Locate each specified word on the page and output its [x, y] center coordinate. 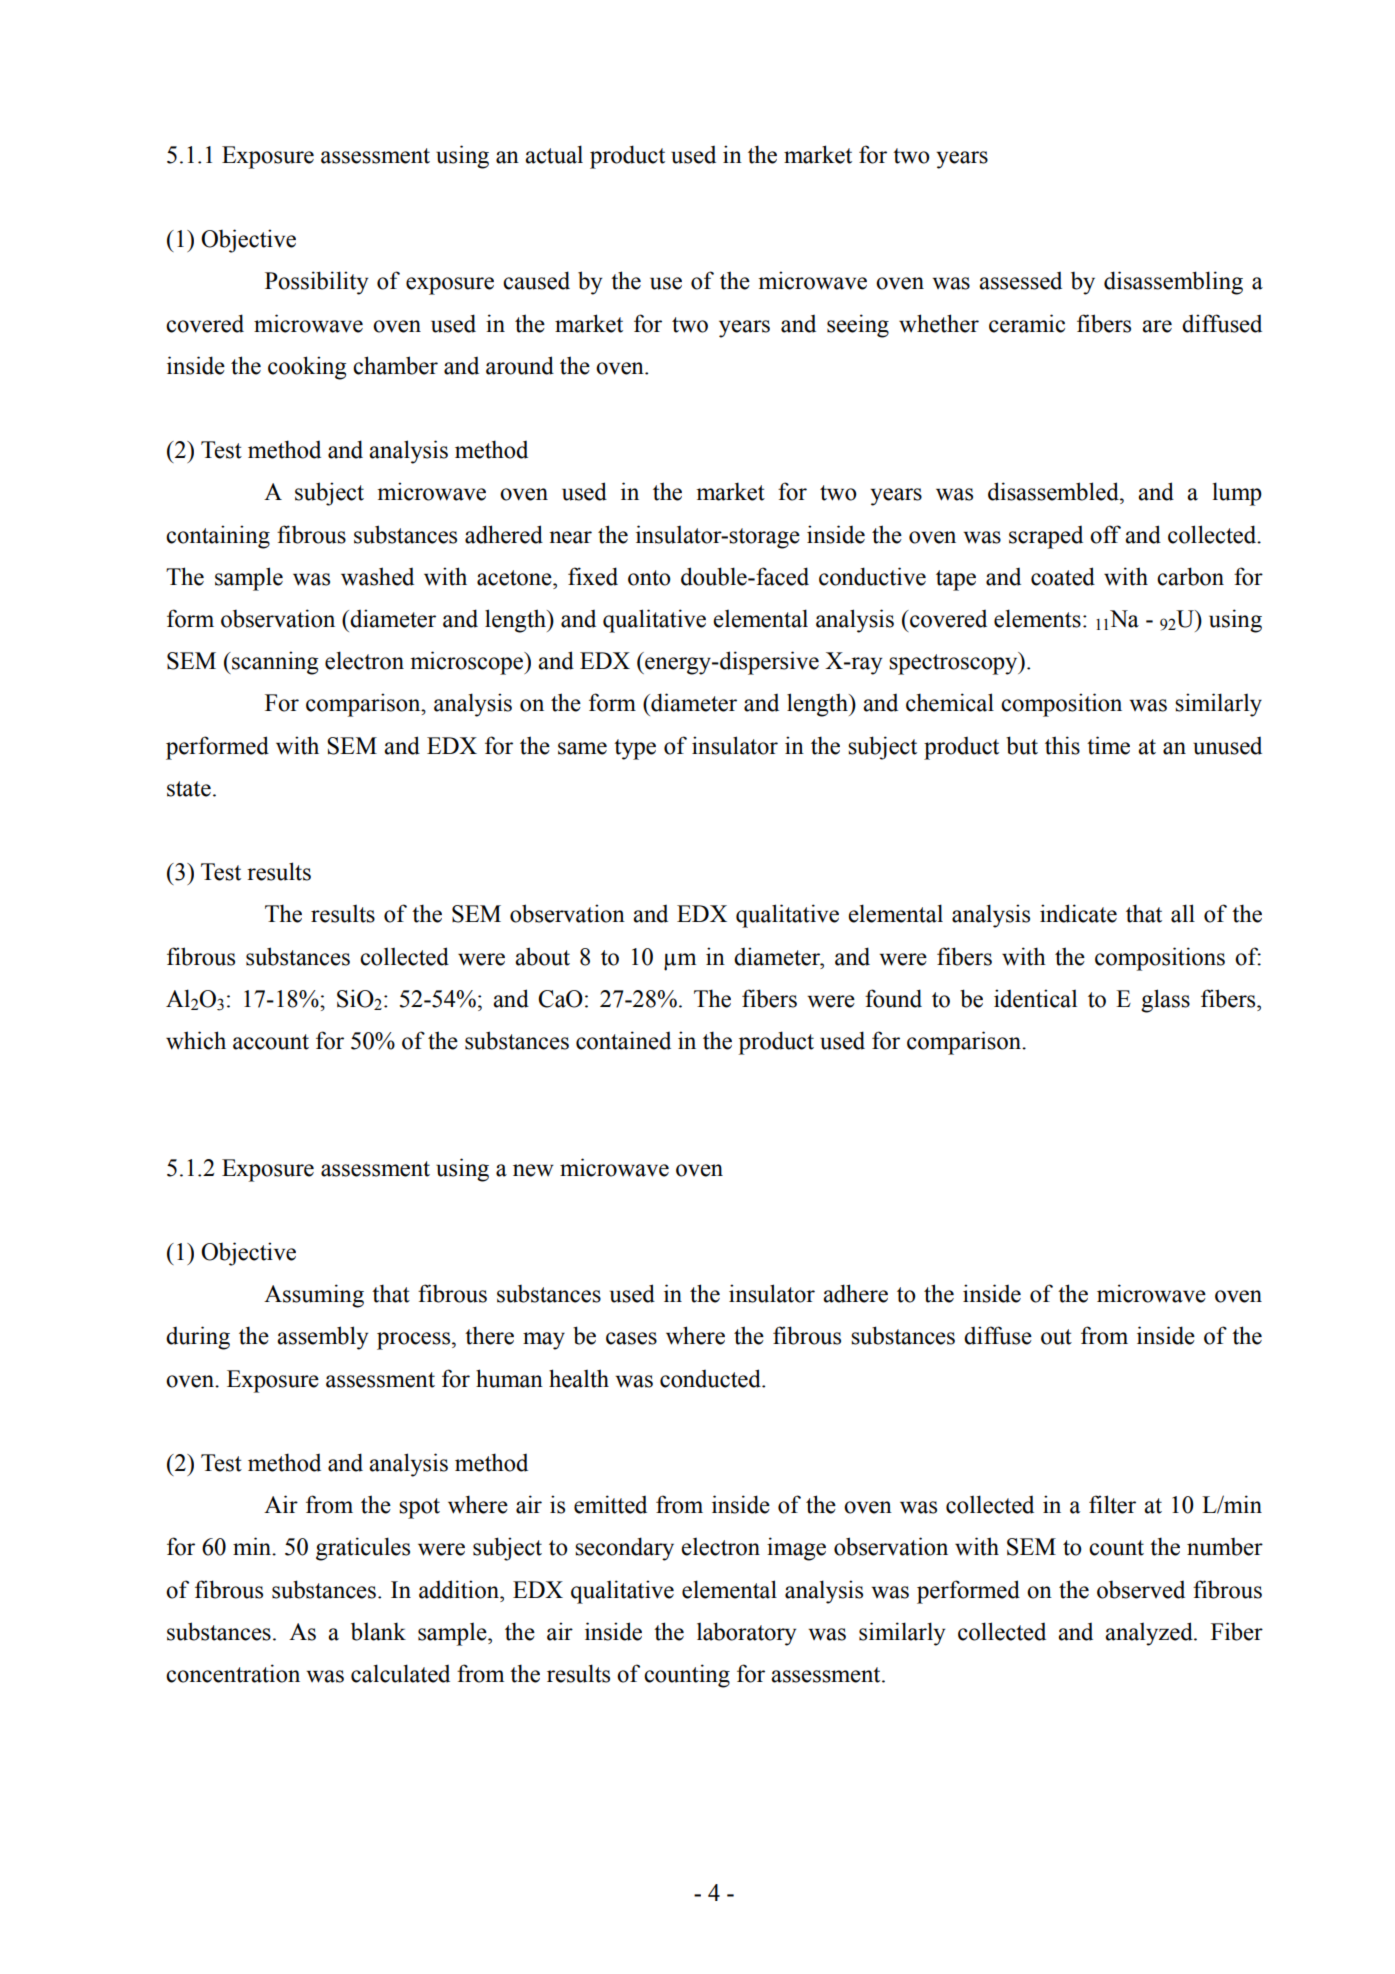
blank [378, 1631]
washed [377, 576]
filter [1112, 1504]
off [1105, 534]
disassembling [1173, 283]
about [542, 956]
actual [554, 154]
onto [649, 578]
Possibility [316, 283]
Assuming [314, 1296]
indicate [1078, 913]
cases [631, 1338]
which [196, 1040]
